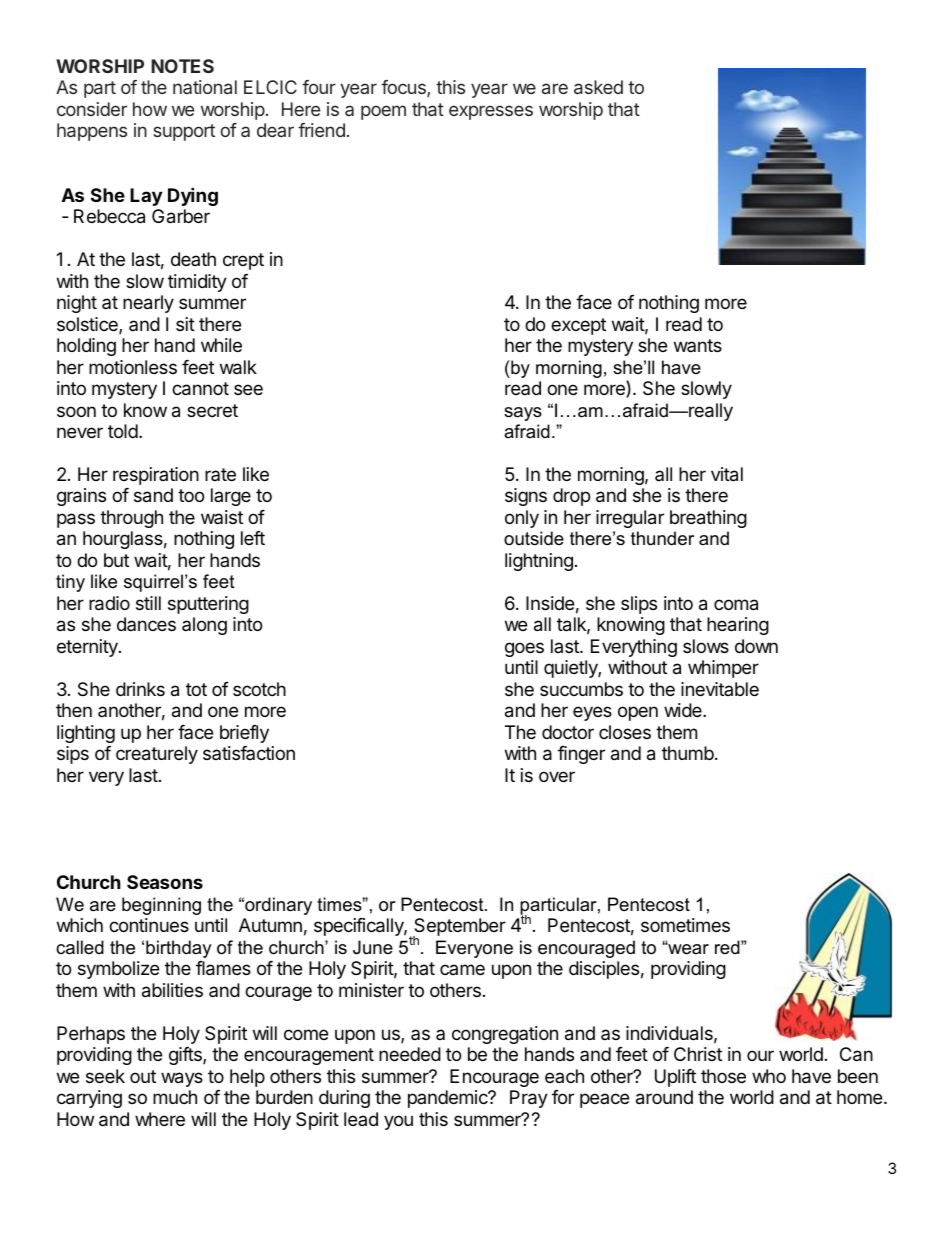 This image has width=952, height=1233. Describe the element at coordinates (491, 112) in the image. I see `expresses` at that location.
